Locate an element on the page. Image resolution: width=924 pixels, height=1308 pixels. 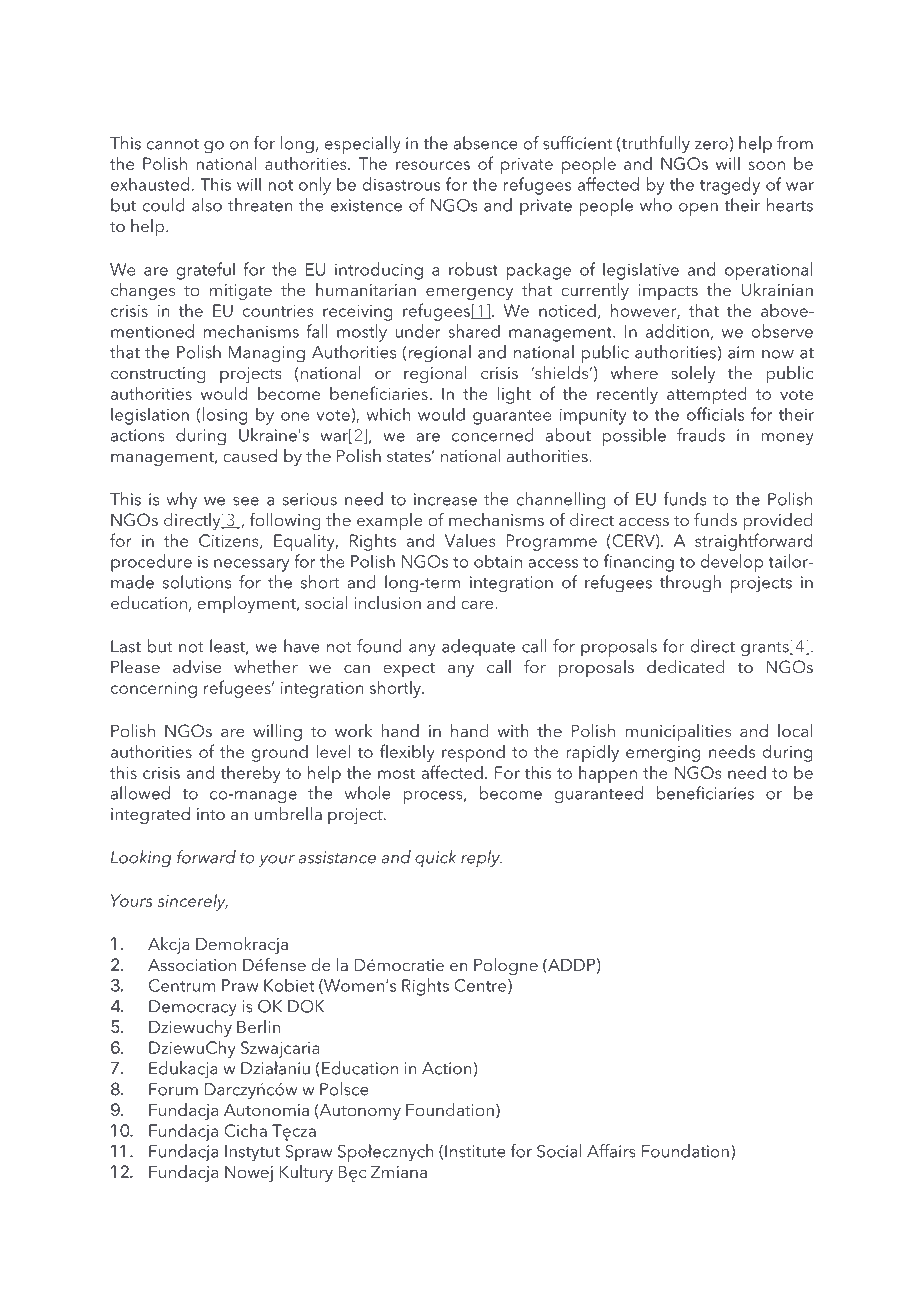
tragedy is located at coordinates (730, 186).
